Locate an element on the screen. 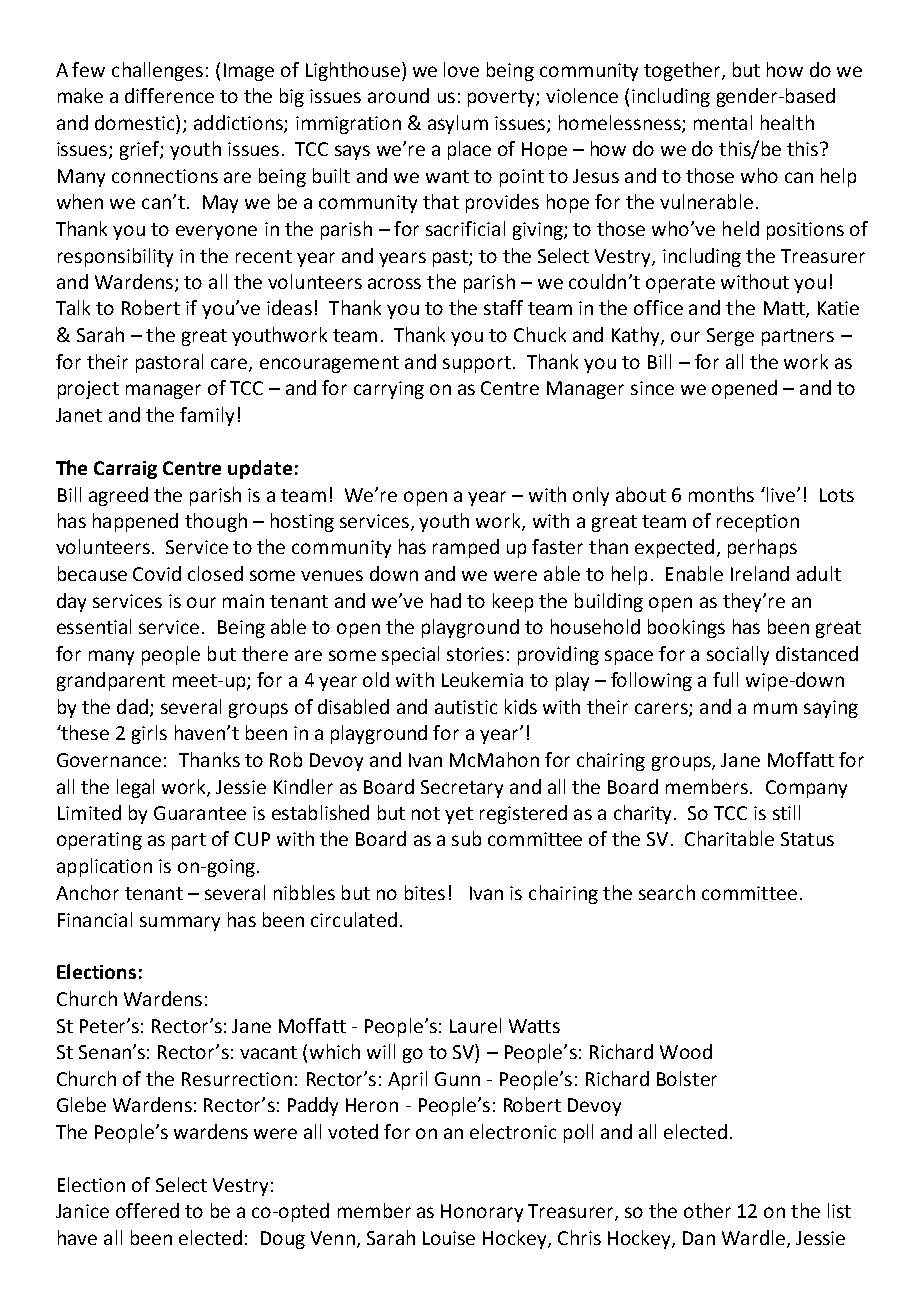 This screenshot has width=924, height=1308. support is located at coordinates (477, 364).
